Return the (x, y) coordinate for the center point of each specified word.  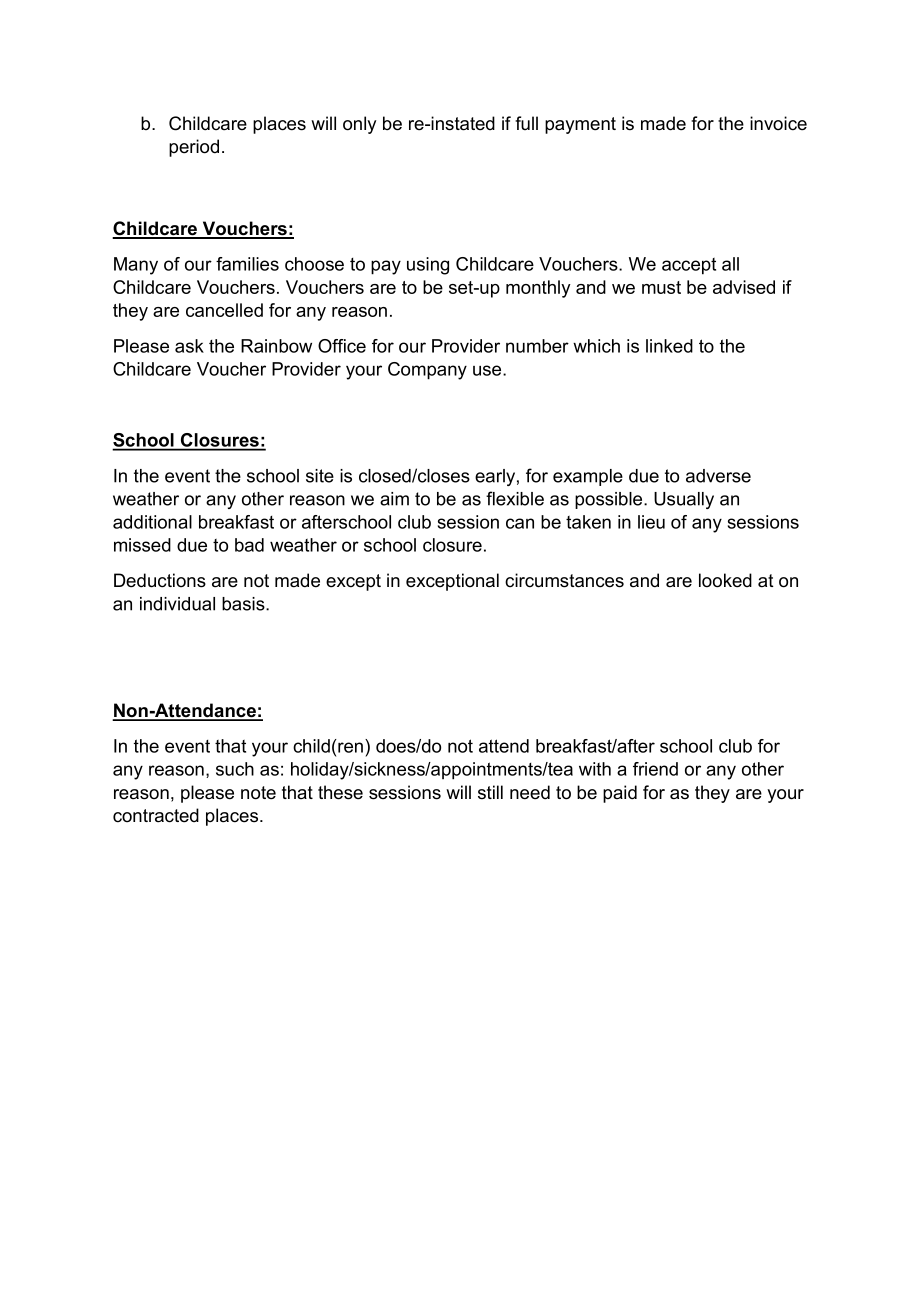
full (526, 123)
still (490, 792)
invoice (778, 123)
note (258, 793)
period (194, 148)
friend (655, 769)
